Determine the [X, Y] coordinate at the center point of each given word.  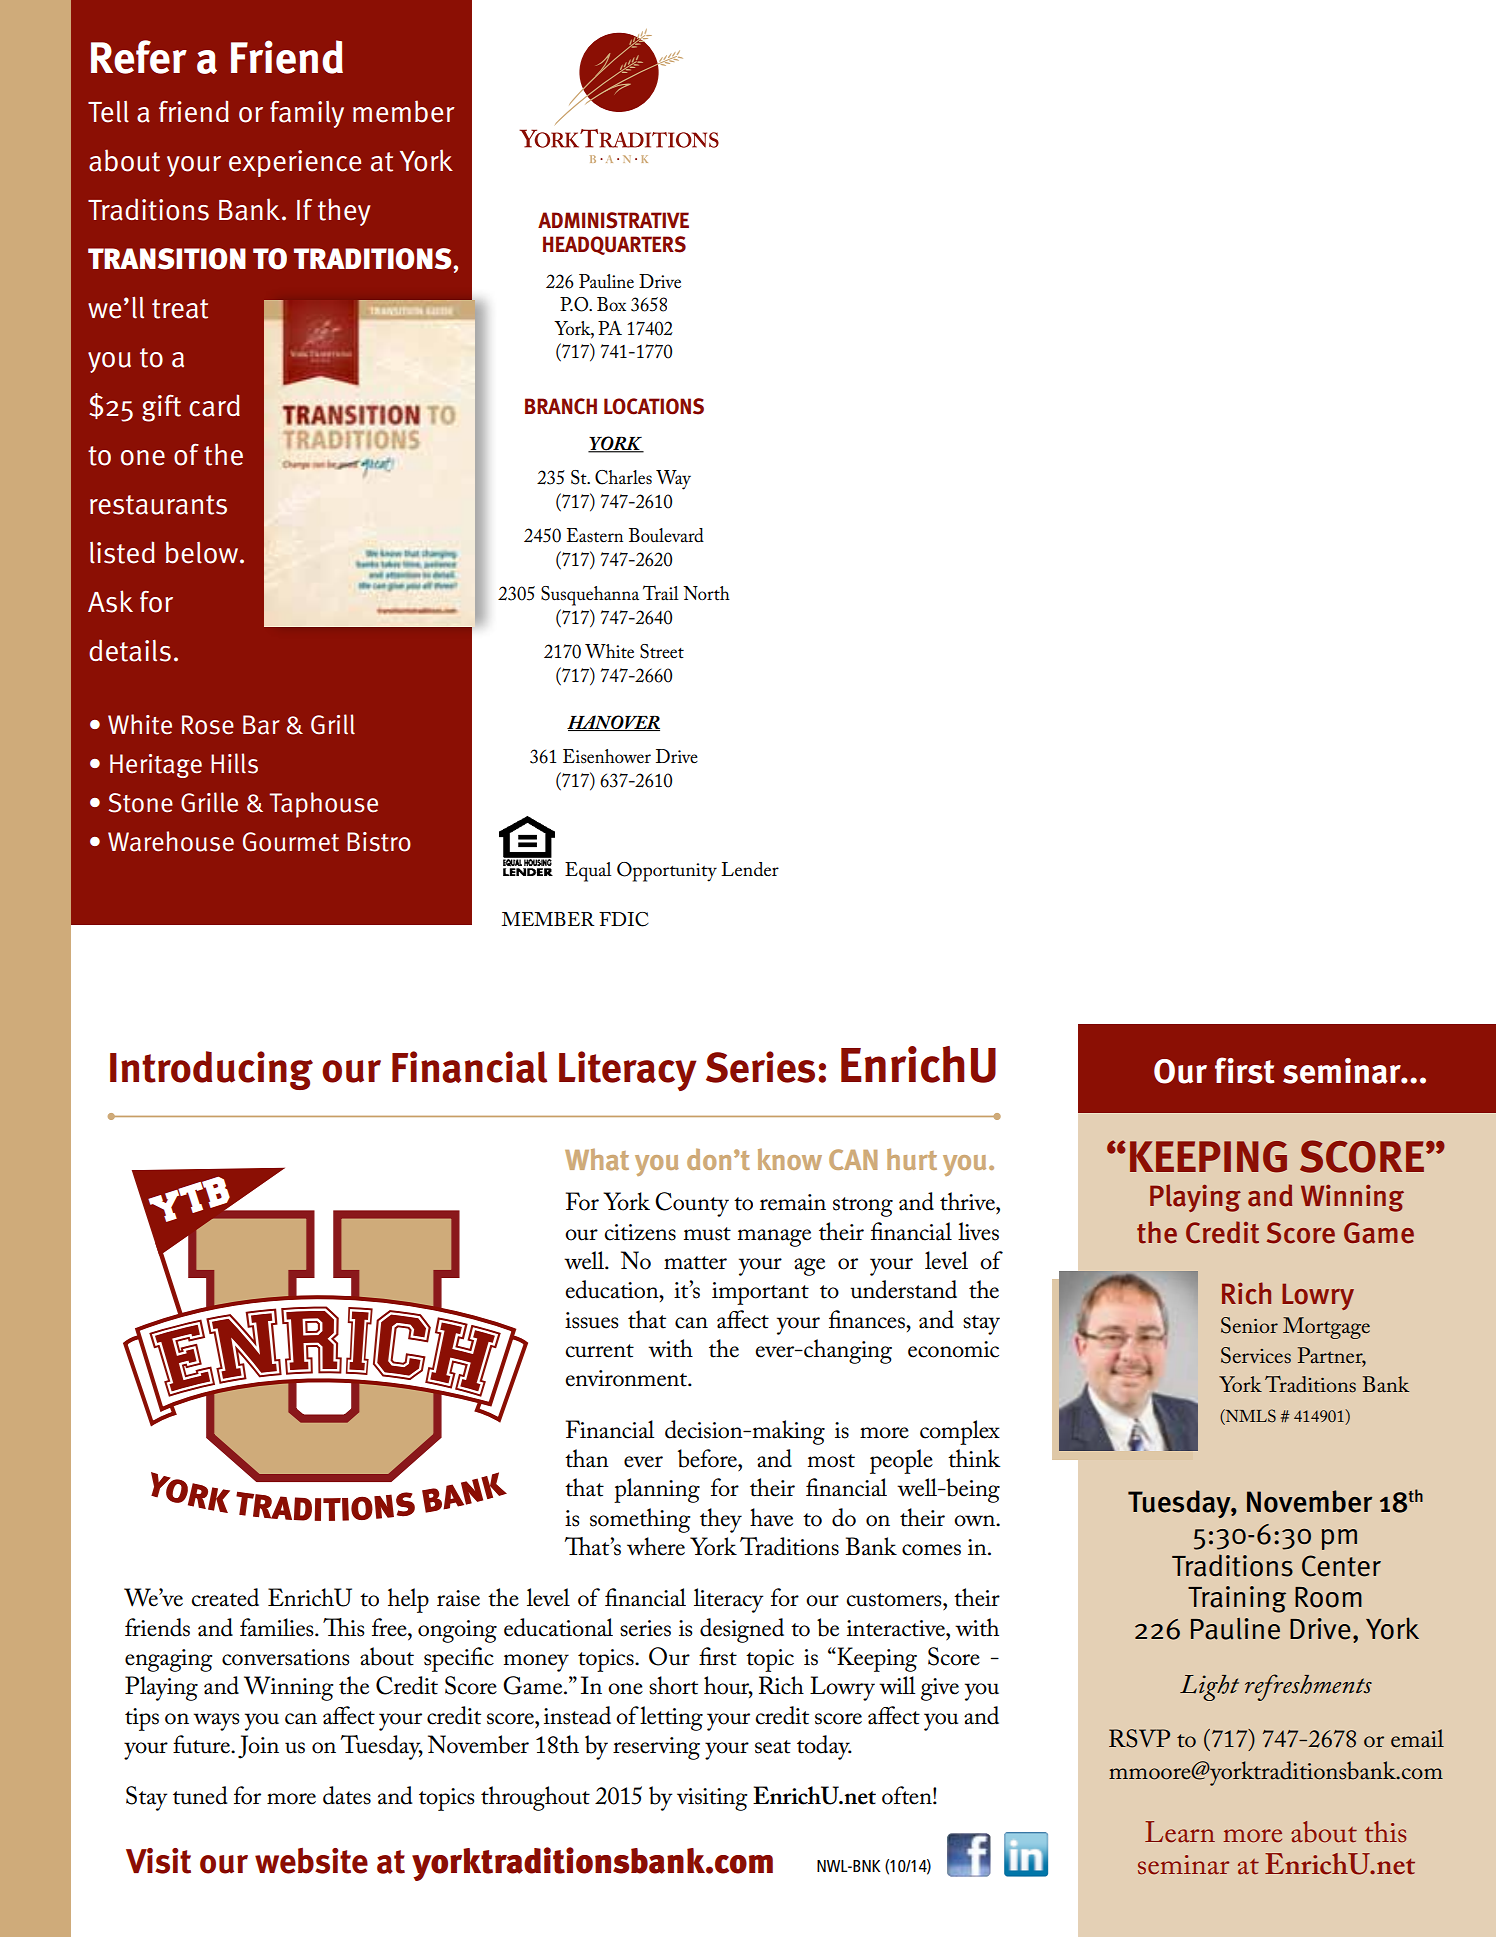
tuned [200, 1795]
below [203, 552]
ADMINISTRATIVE [613, 220]
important [760, 1293]
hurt [912, 1159]
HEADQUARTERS [614, 245]
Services [1256, 1355]
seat [773, 1747]
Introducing [211, 1070]
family [307, 114]
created [225, 1597]
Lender [750, 869]
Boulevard [666, 535]
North [706, 593]
